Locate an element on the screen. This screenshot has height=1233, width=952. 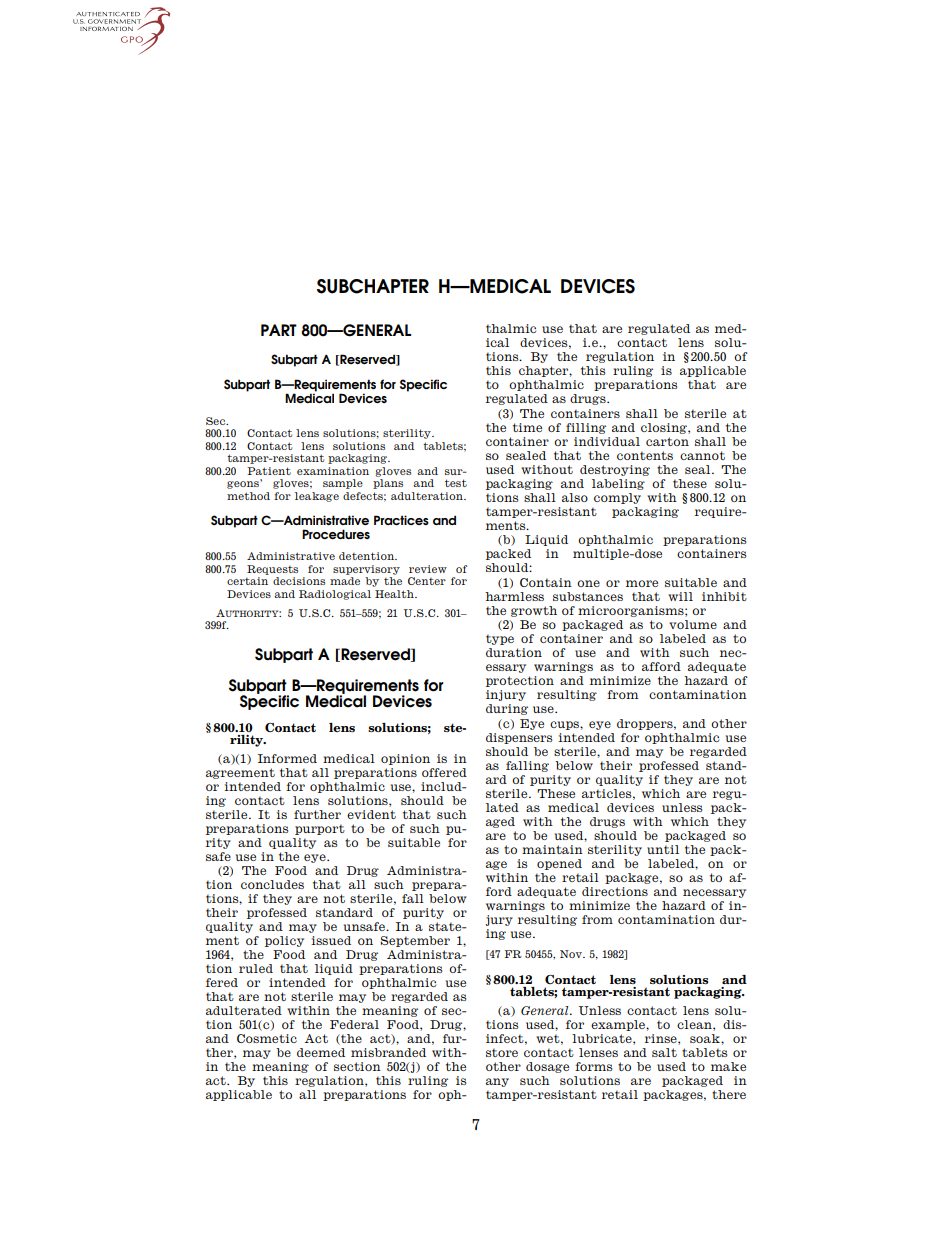
deemed is located at coordinates (321, 1052).
